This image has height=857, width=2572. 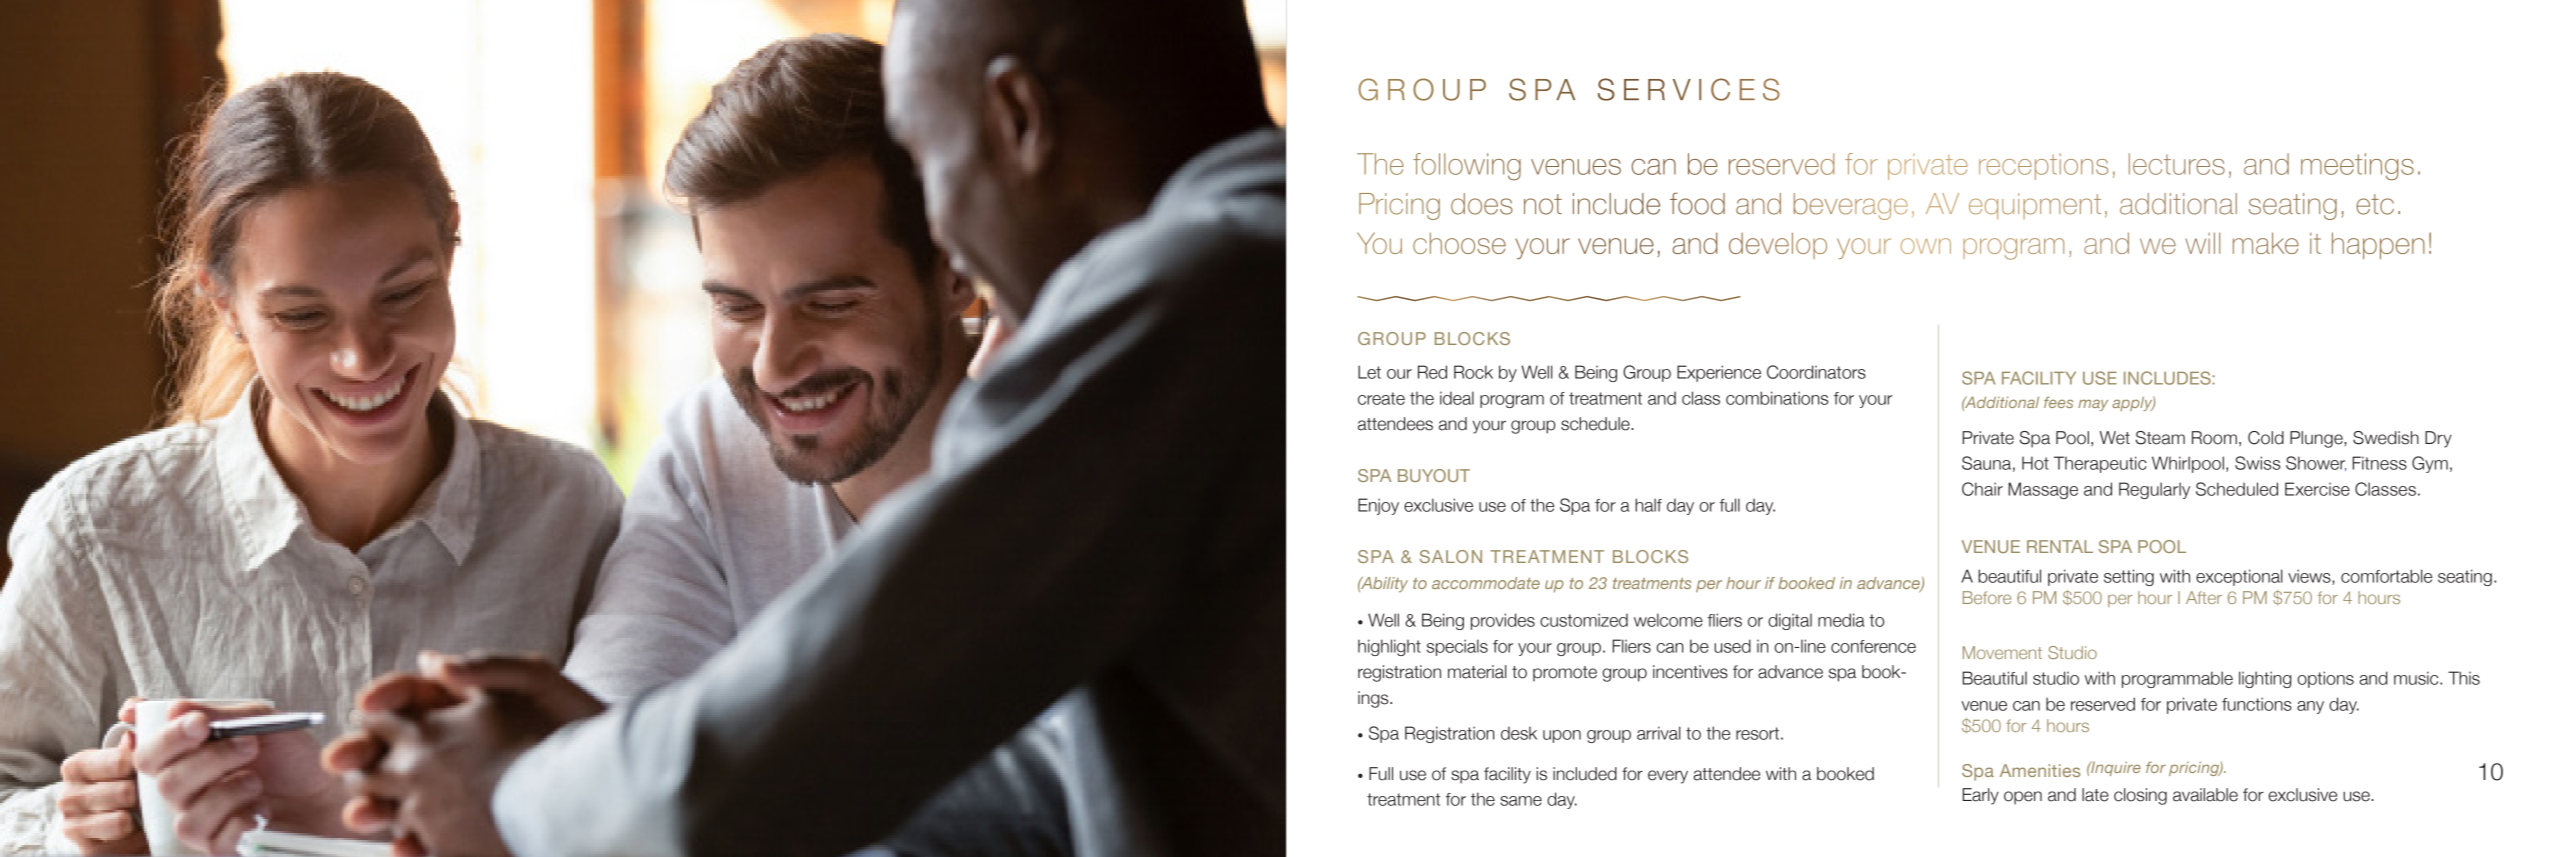 I want to click on available, so click(x=2205, y=795).
